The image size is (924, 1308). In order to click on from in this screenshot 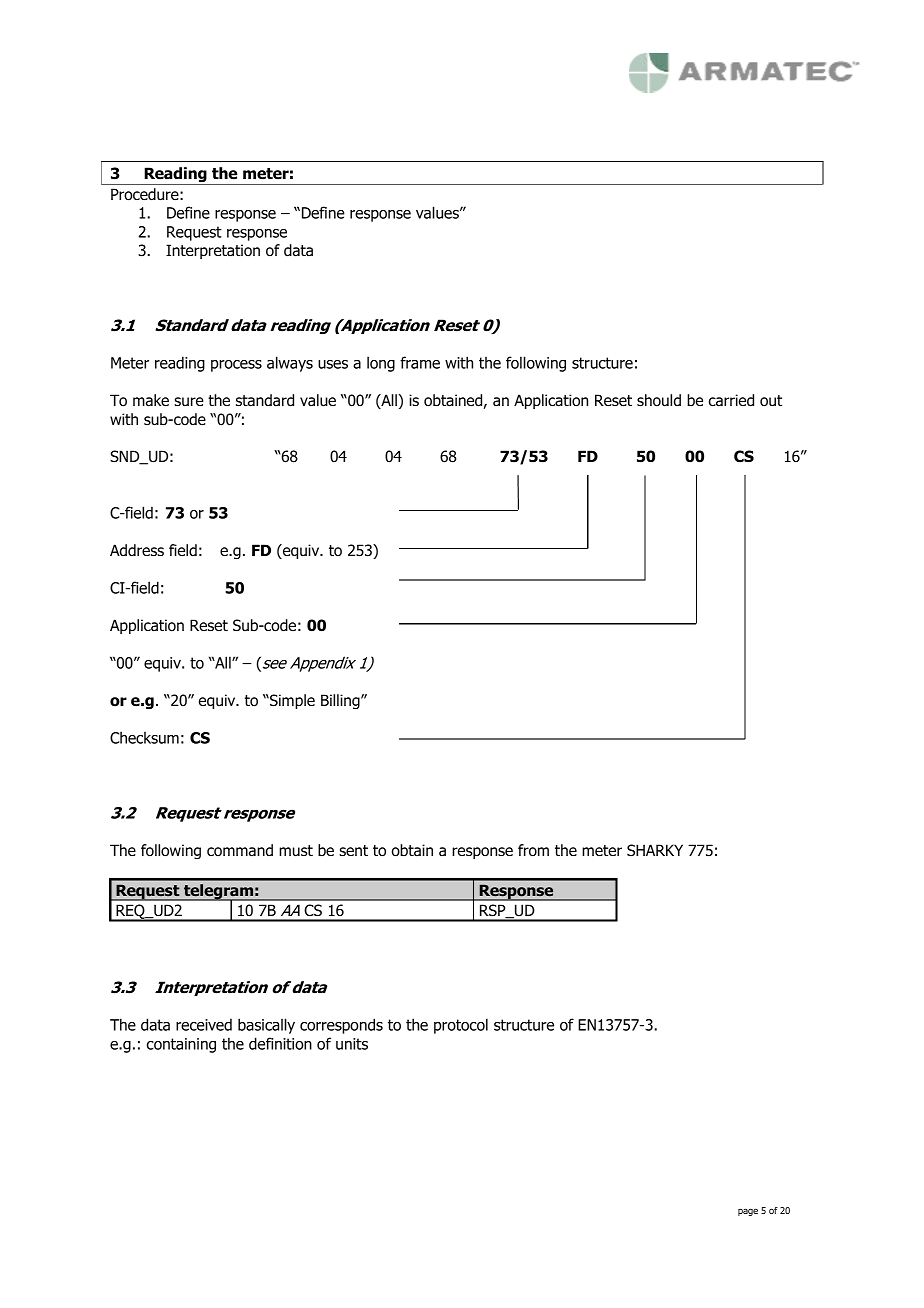, I will do `click(533, 850)`.
